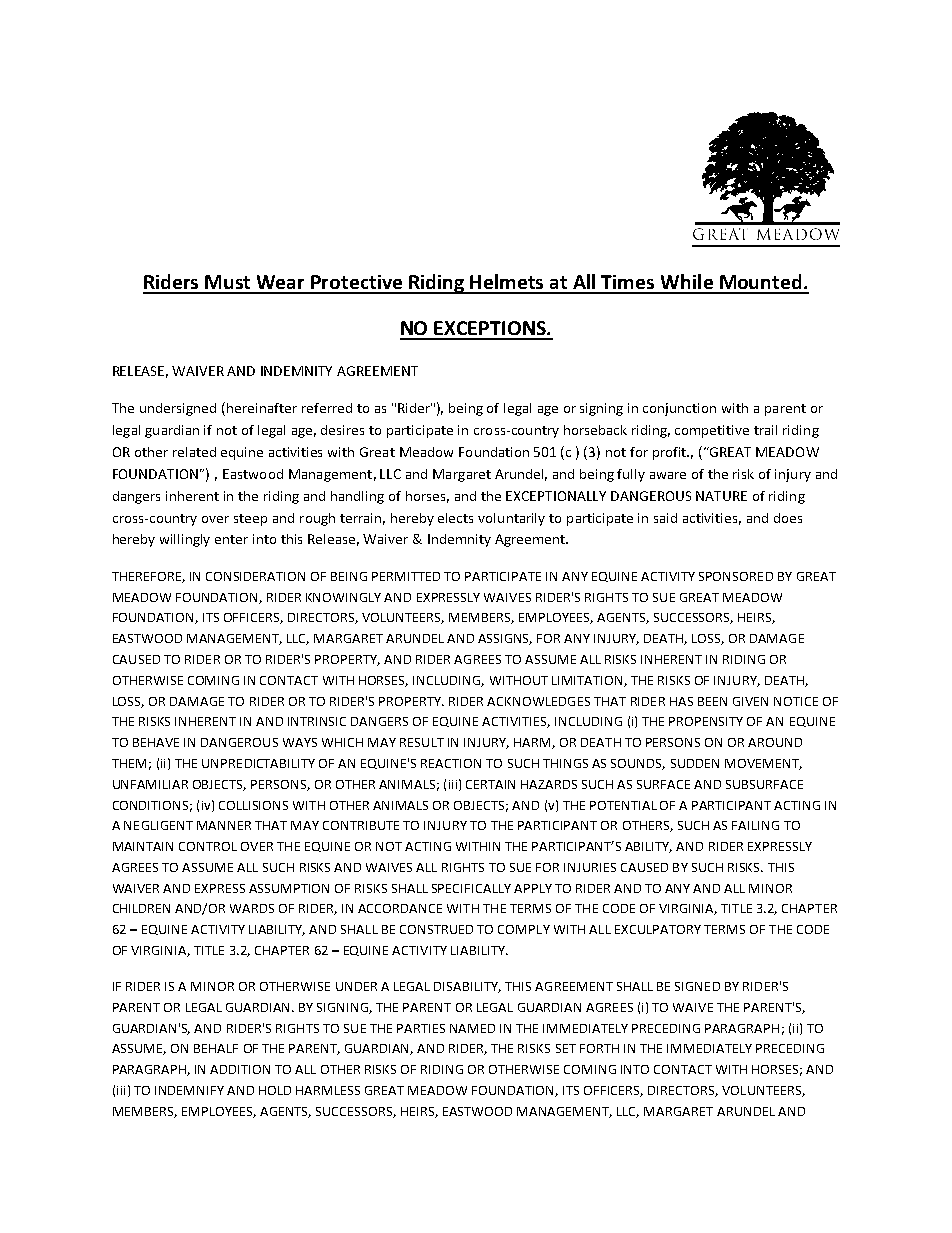  What do you see at coordinates (712, 701) in the image?
I see `BEEN` at bounding box center [712, 701].
